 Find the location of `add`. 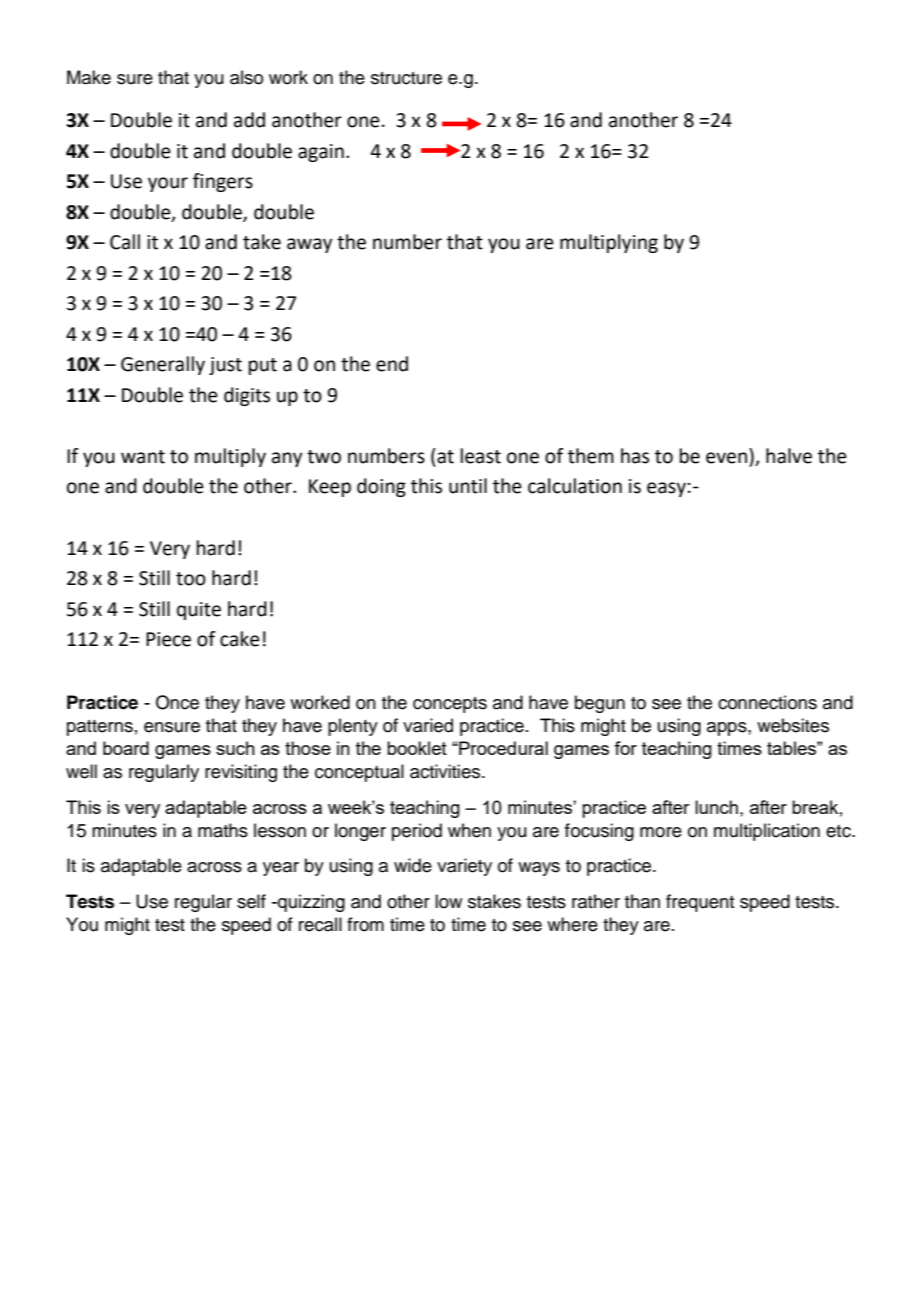

add is located at coordinates (249, 120).
